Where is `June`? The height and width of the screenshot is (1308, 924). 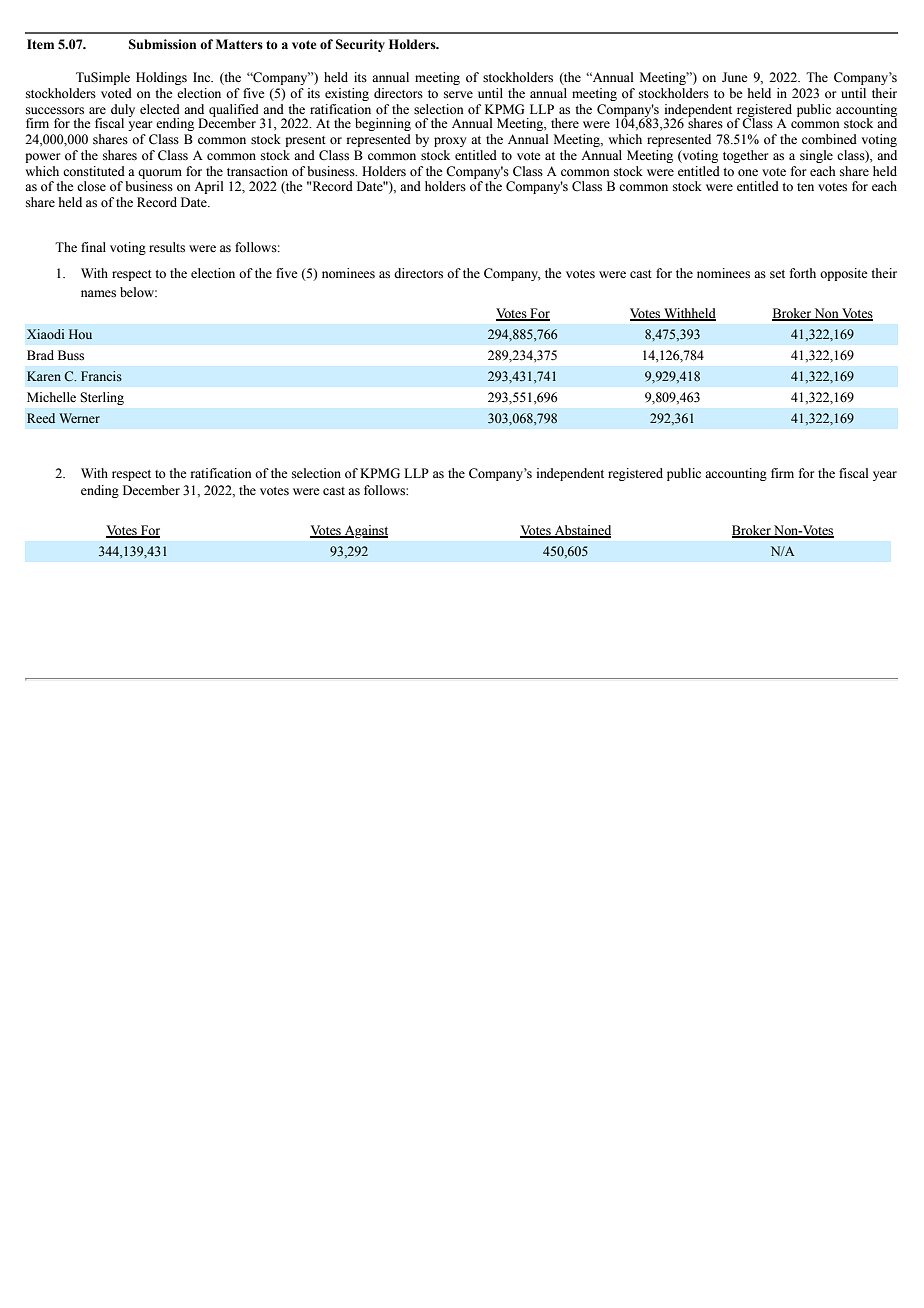 June is located at coordinates (735, 77).
